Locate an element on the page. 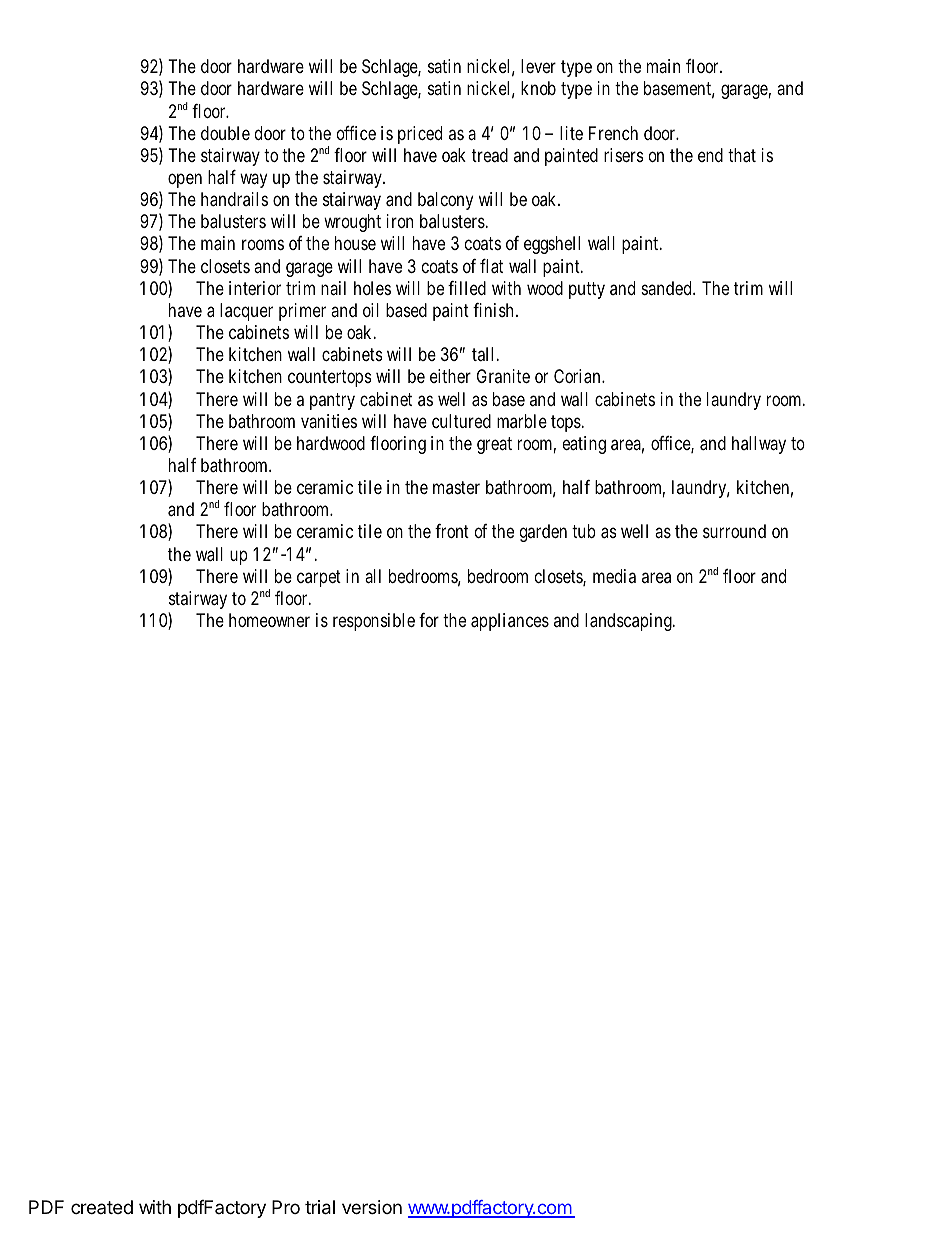  double is located at coordinates (225, 133).
